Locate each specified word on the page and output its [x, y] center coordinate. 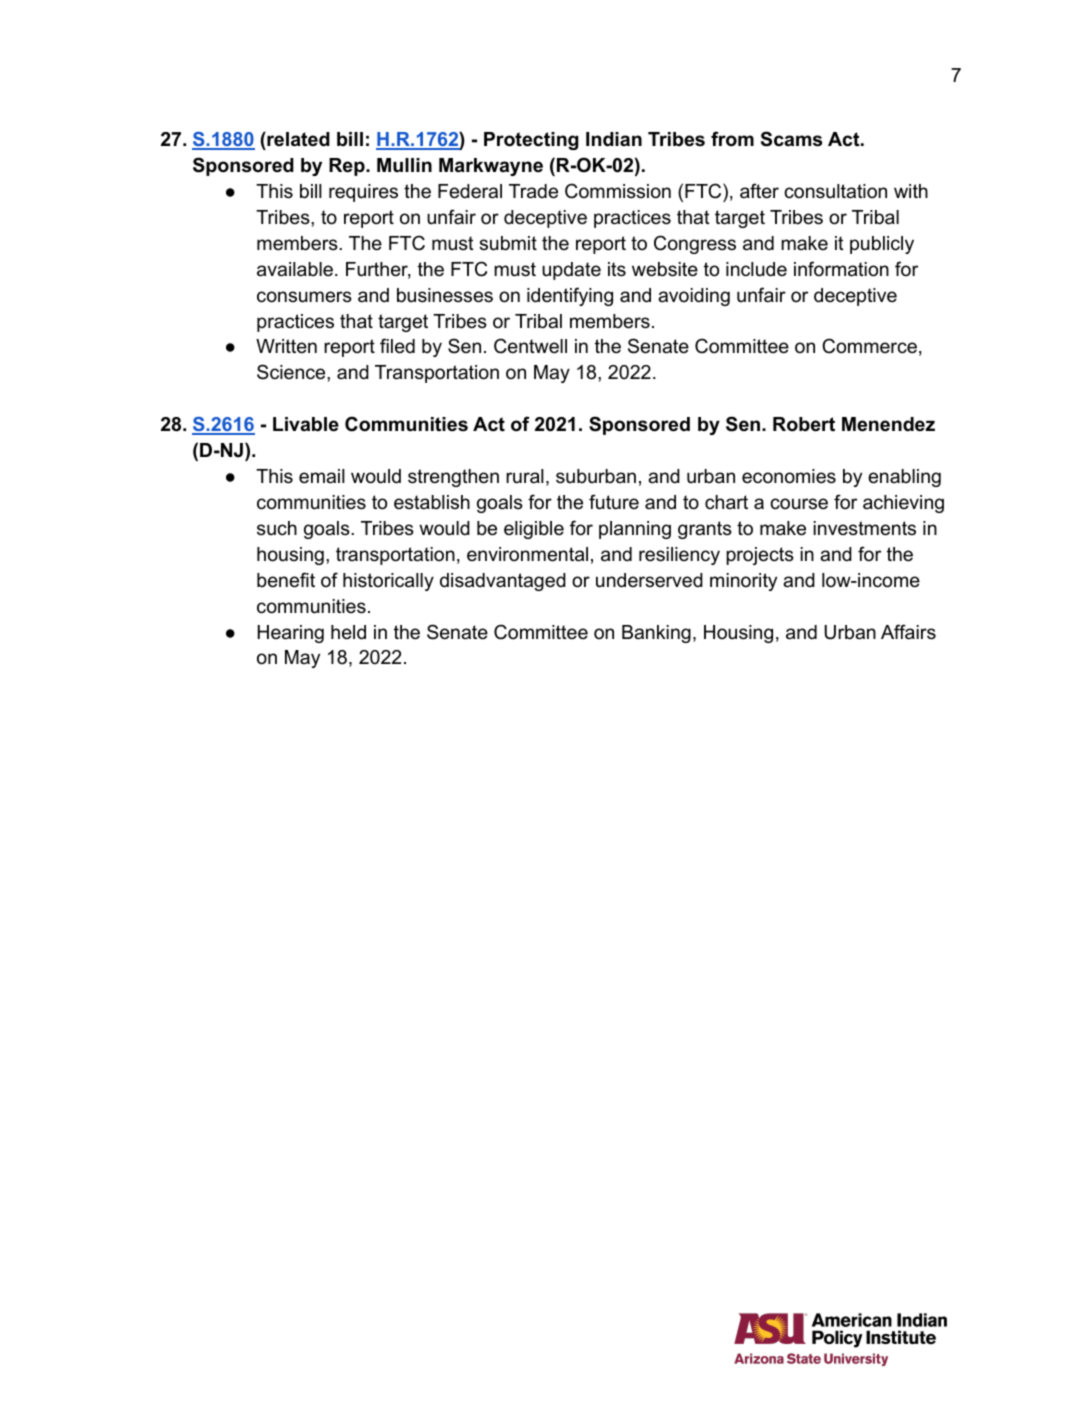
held [348, 632]
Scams [791, 139]
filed [397, 346]
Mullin [404, 165]
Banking [656, 634]
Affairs [908, 632]
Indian [614, 139]
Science [292, 372]
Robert [804, 424]
